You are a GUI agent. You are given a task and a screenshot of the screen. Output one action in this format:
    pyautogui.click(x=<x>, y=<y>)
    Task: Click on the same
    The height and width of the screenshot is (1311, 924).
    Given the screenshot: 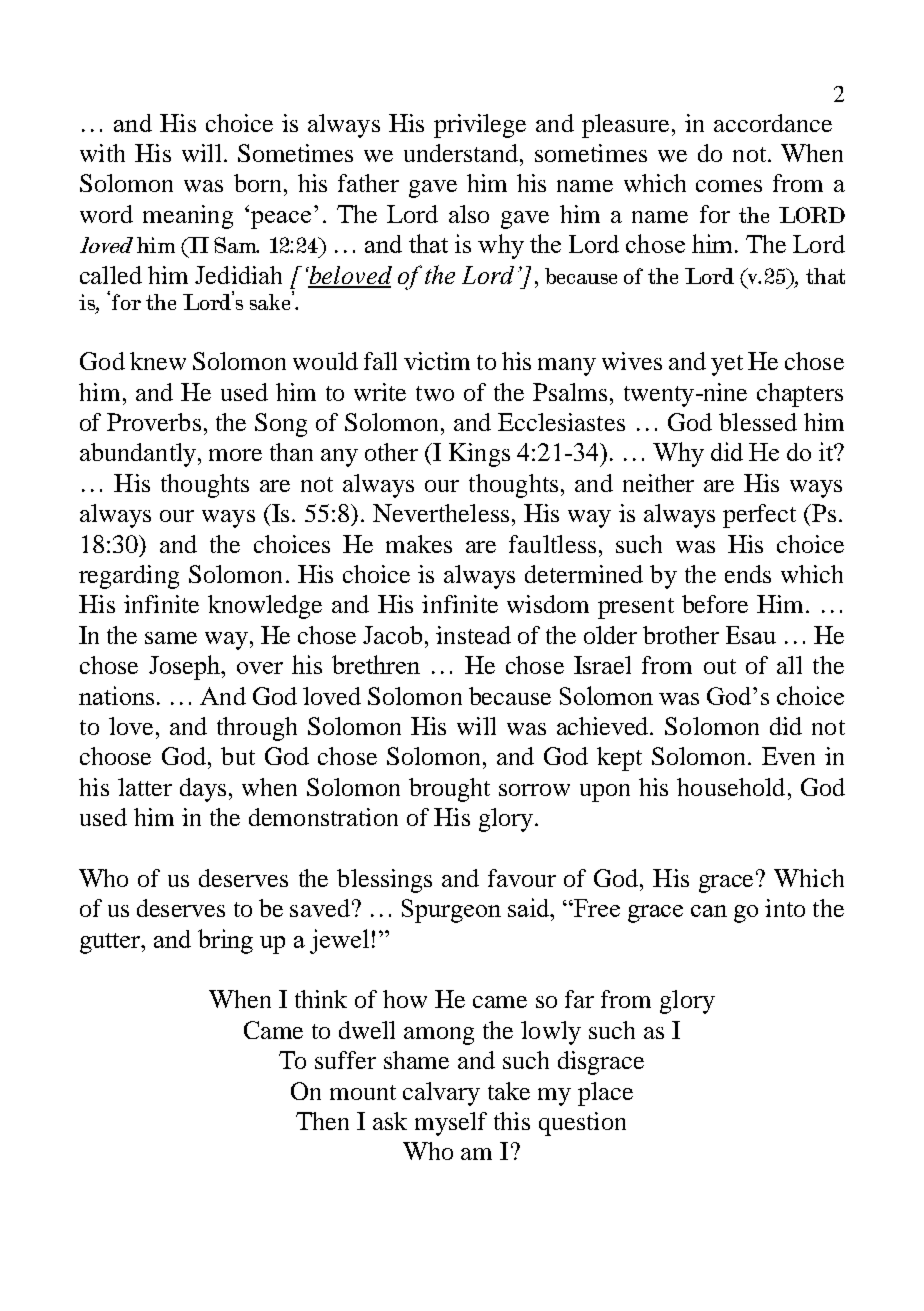 What is the action you would take?
    pyautogui.click(x=171, y=638)
